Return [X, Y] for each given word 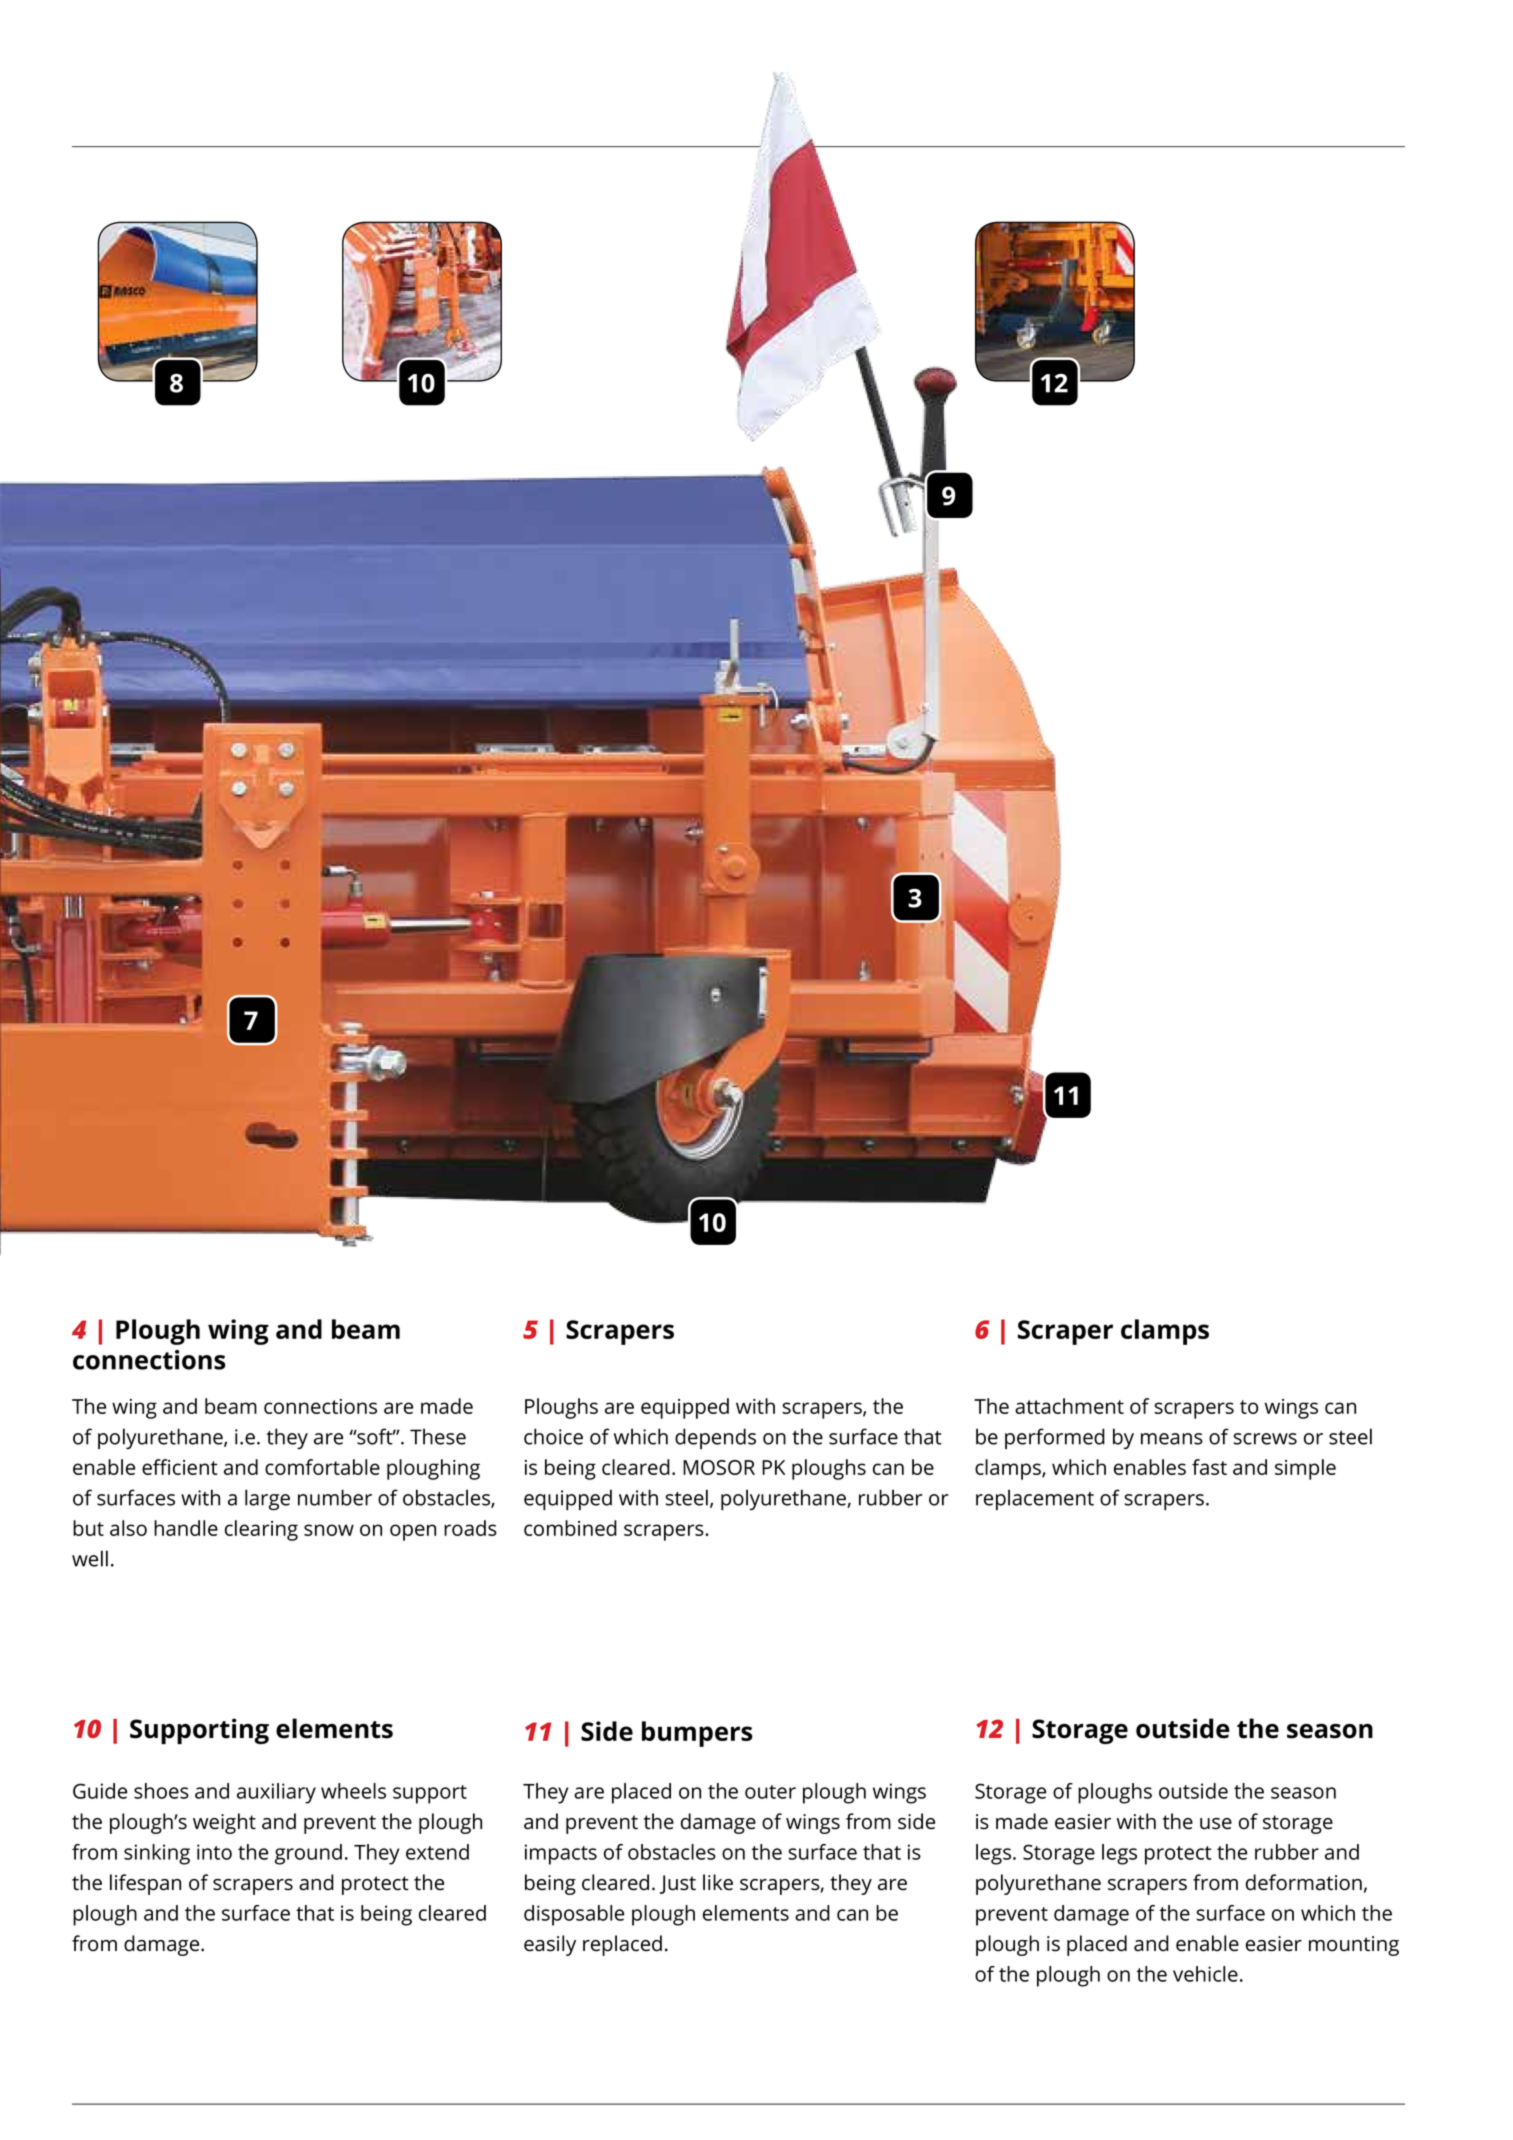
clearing [261, 1530]
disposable [574, 1915]
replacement [1035, 1499]
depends [715, 1438]
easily [550, 1945]
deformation [1304, 1882]
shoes [161, 1791]
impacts [561, 1854]
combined [570, 1528]
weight [224, 1823]
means [1172, 1439]
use [1216, 1824]
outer [770, 1792]
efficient [180, 1467]
